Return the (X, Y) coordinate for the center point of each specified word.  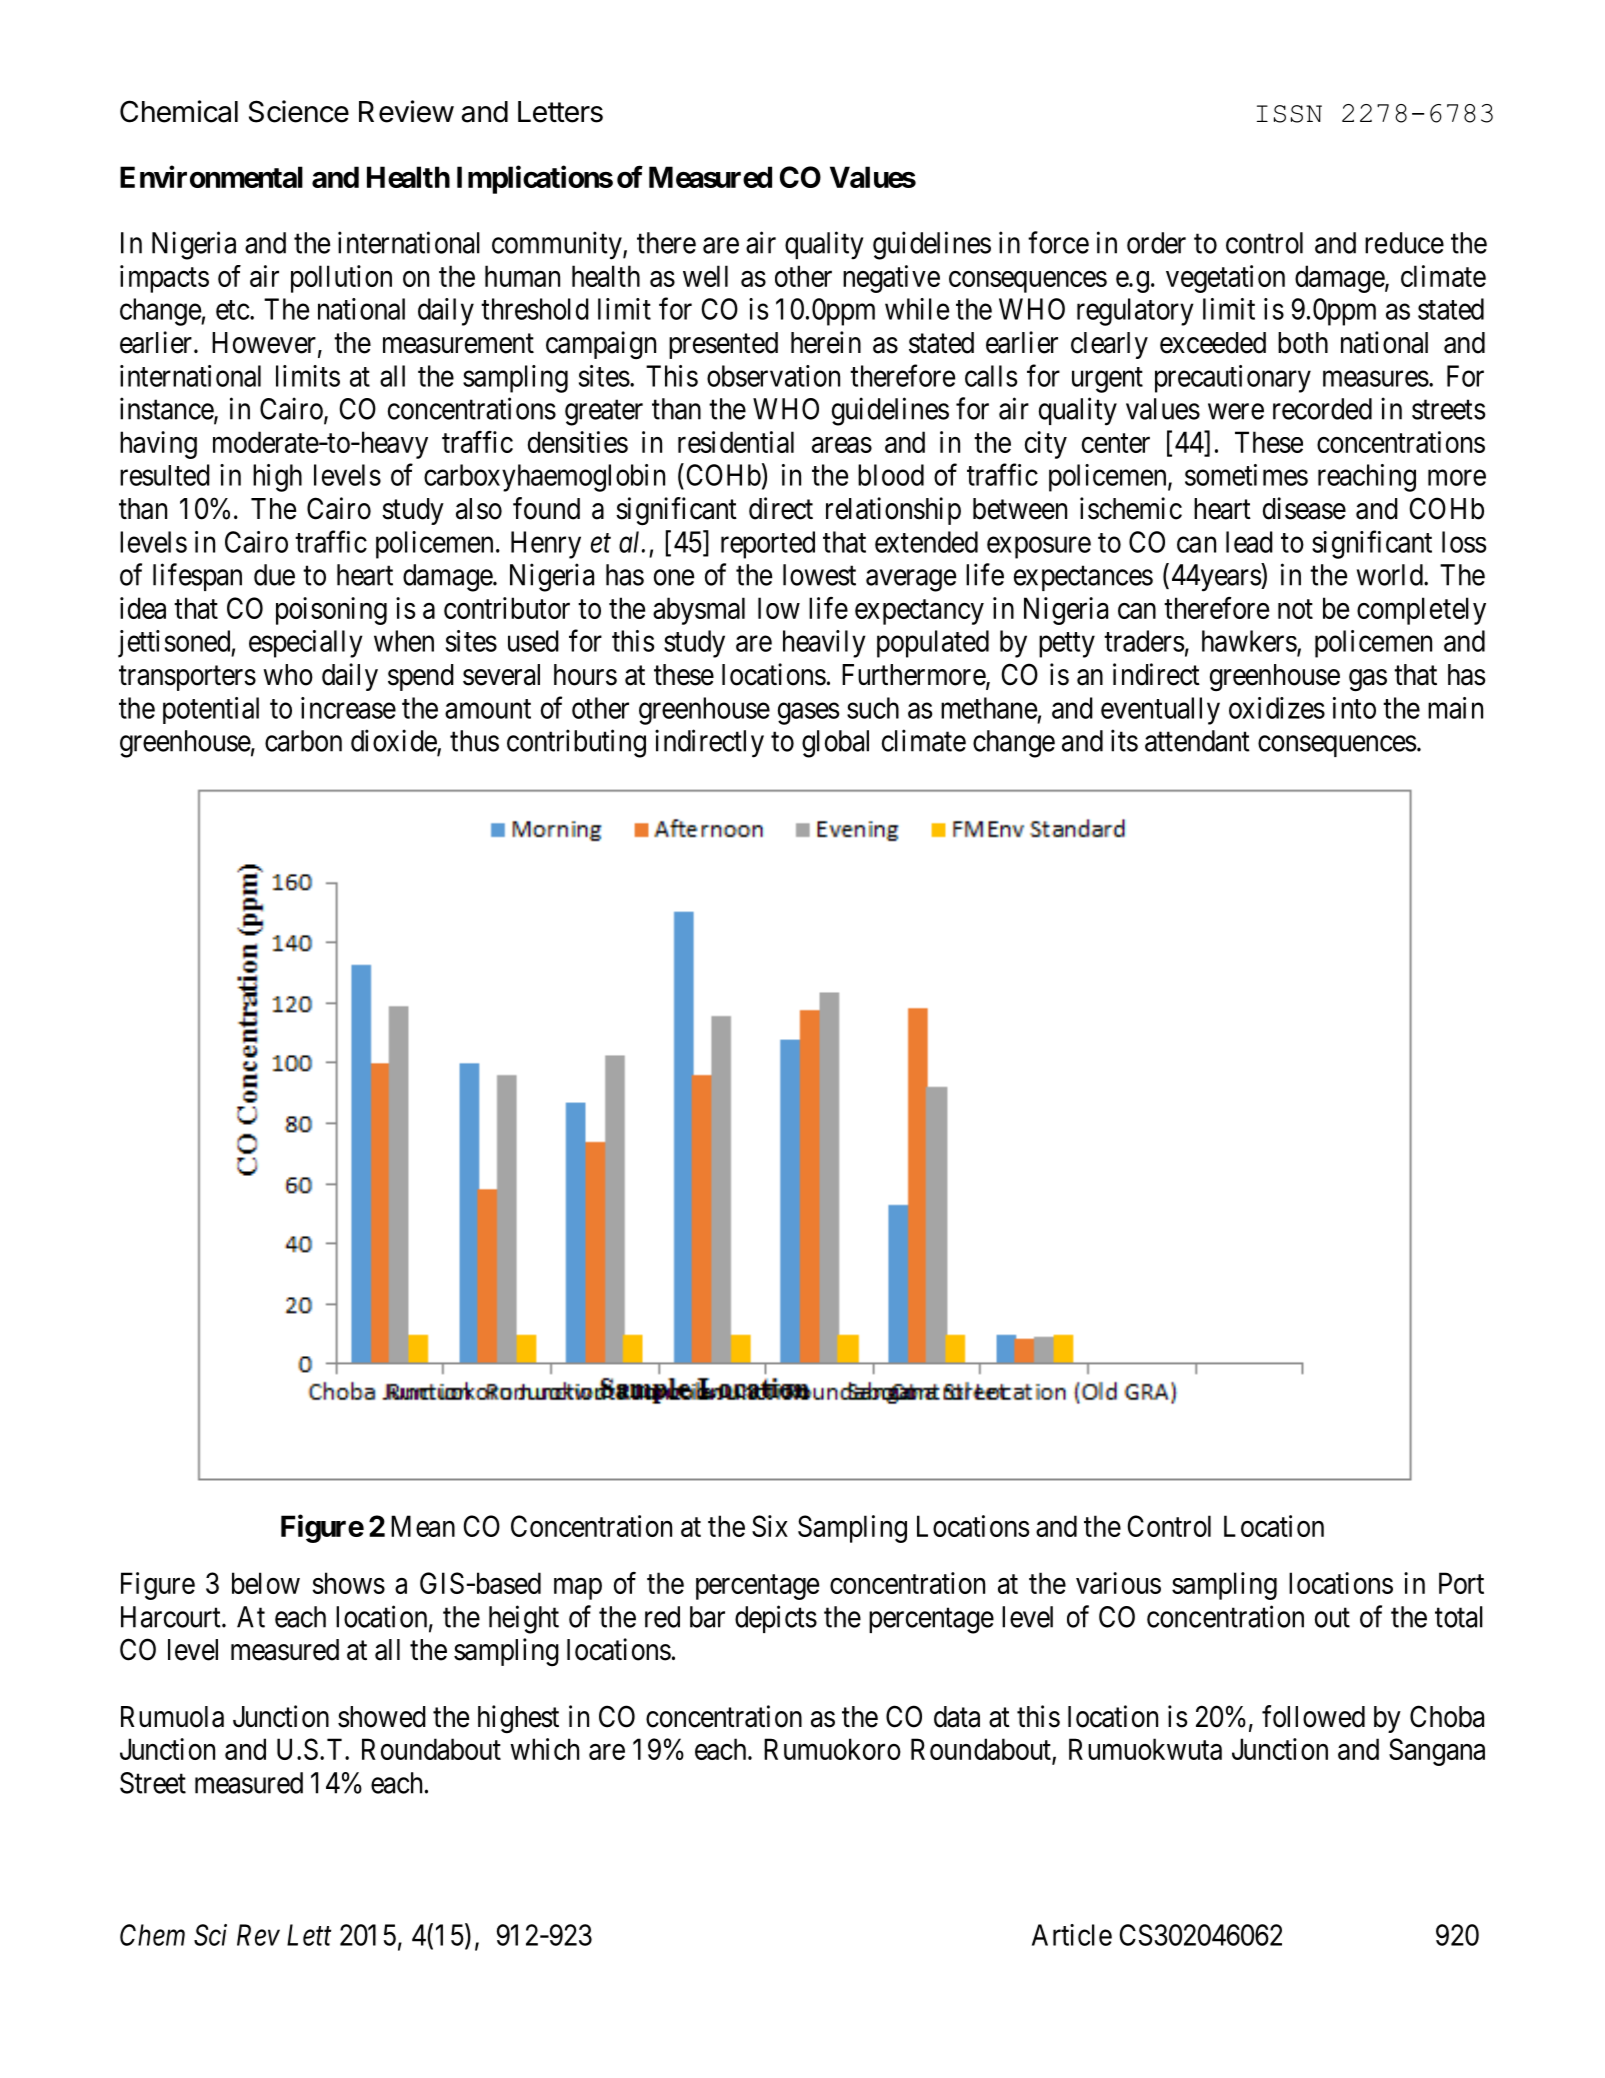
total (1459, 1617)
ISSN (1289, 114)
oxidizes (1277, 708)
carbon (303, 741)
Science (299, 111)
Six (770, 1526)
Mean (423, 1526)
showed (382, 1717)
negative (891, 279)
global (835, 744)
